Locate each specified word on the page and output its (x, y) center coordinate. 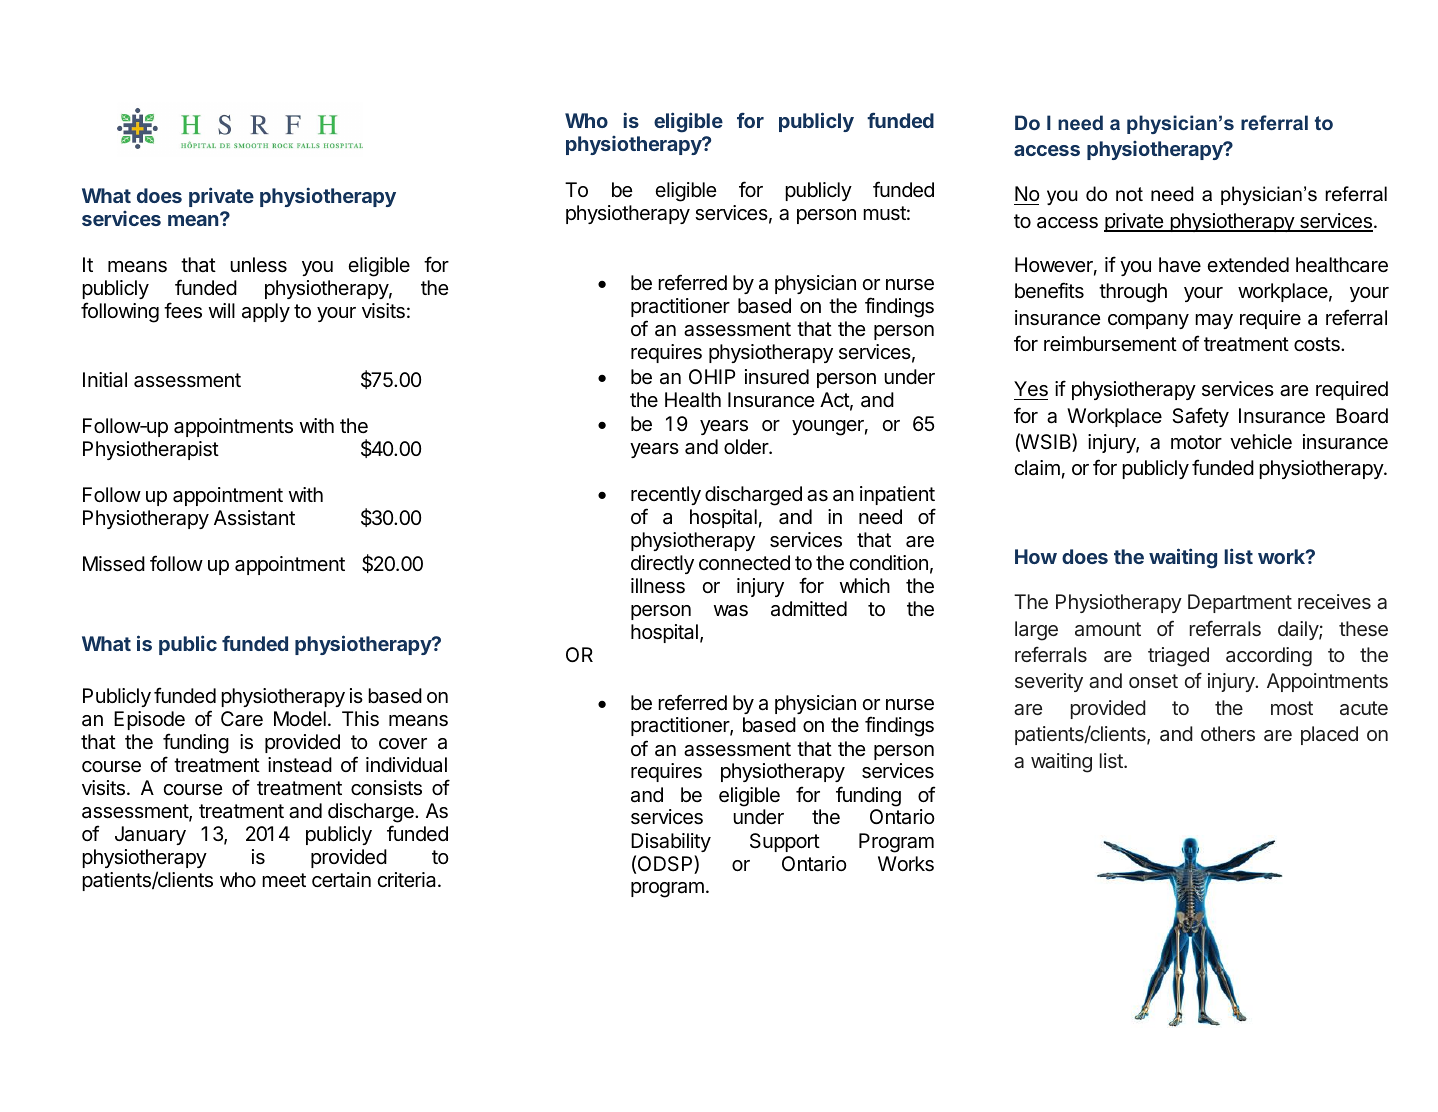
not (1129, 194)
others (1228, 733)
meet (284, 880)
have (1180, 265)
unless (258, 265)
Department (1240, 603)
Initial (105, 380)
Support (785, 842)
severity (1049, 682)
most (1292, 708)
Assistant (254, 518)
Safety (1200, 417)
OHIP (712, 376)
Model (300, 718)
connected (744, 563)
